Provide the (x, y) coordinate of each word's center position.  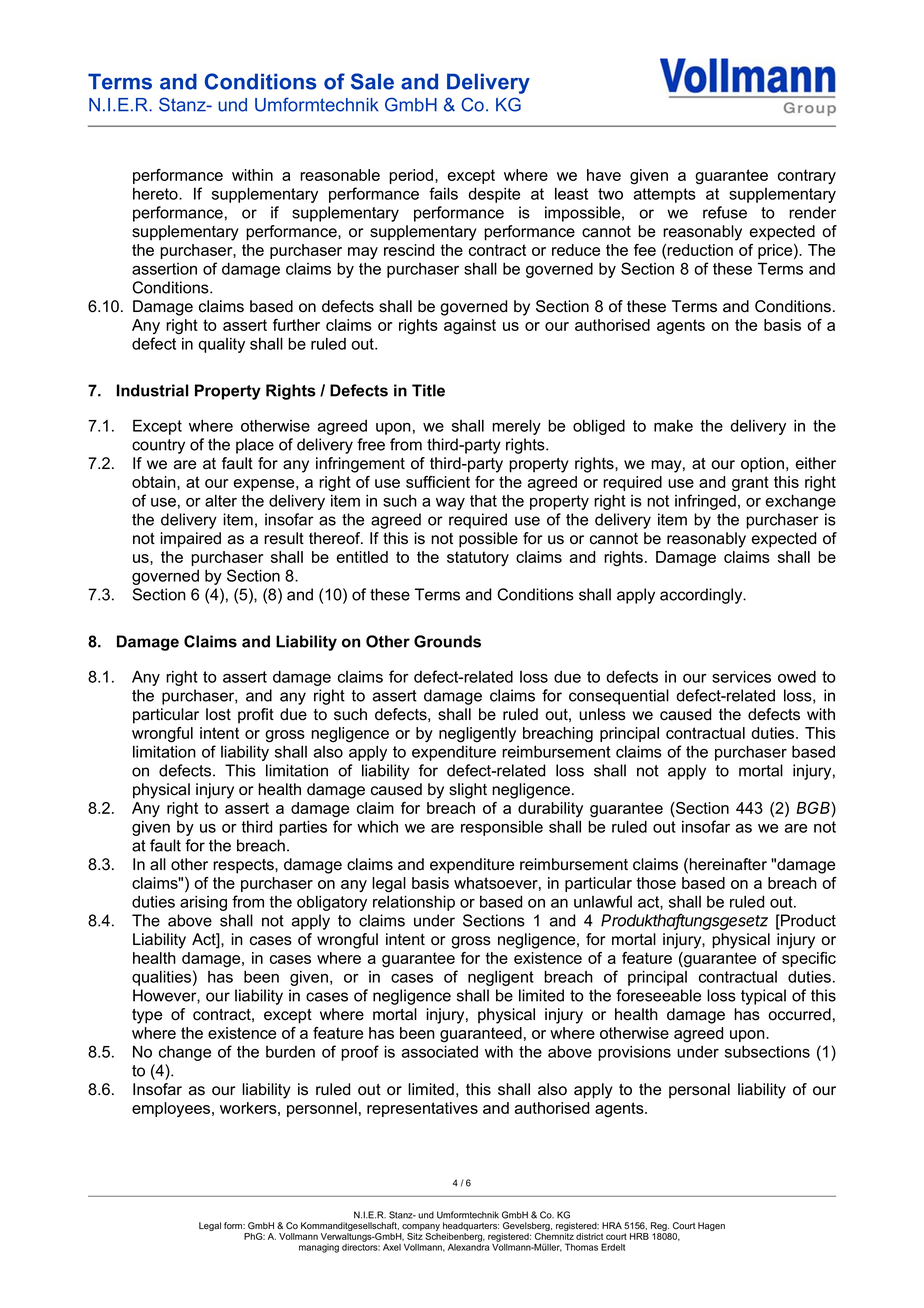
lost (218, 714)
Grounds (447, 641)
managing (319, 1248)
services (741, 676)
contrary (807, 176)
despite (494, 195)
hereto (156, 194)
